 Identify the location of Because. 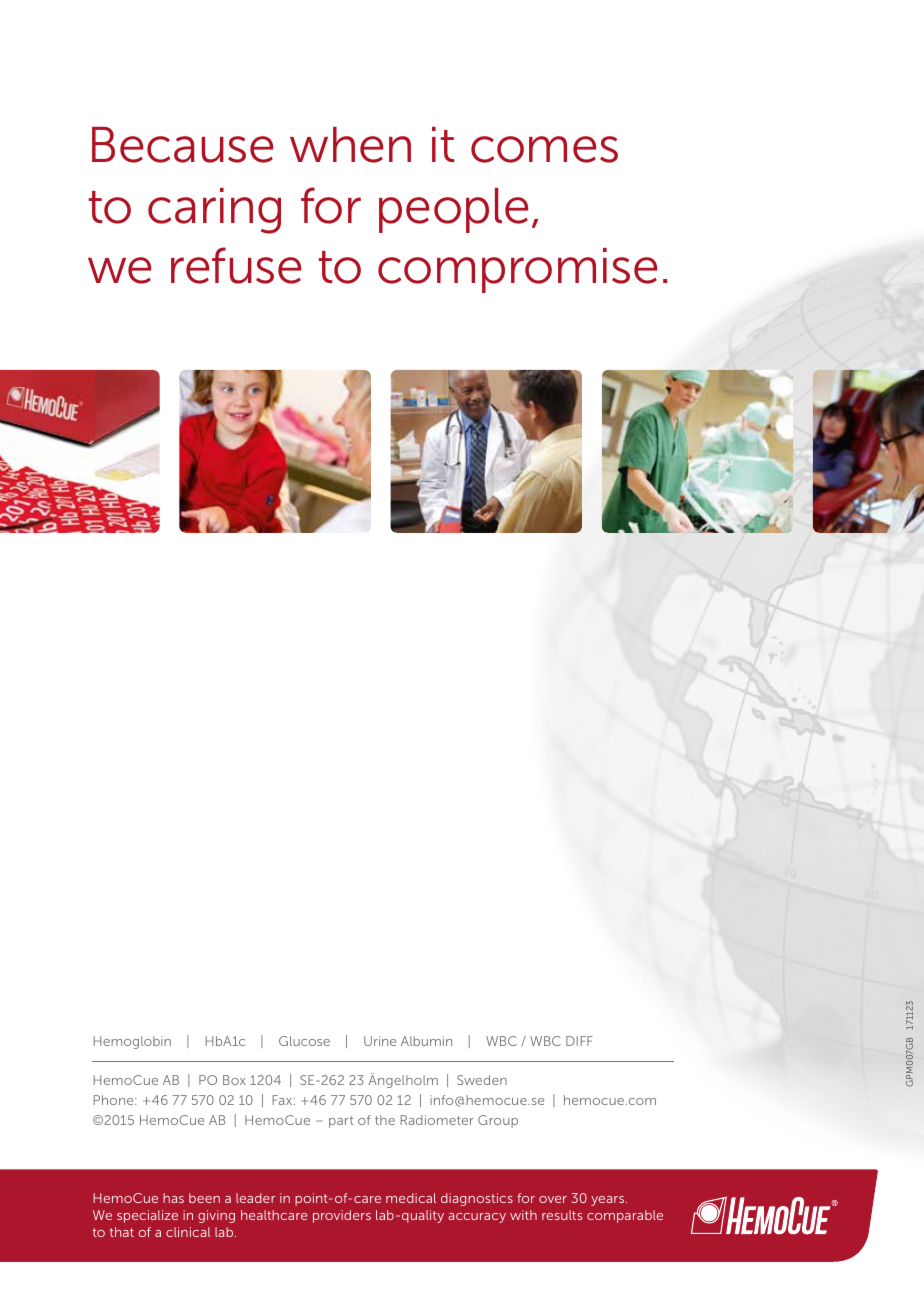
(182, 145).
